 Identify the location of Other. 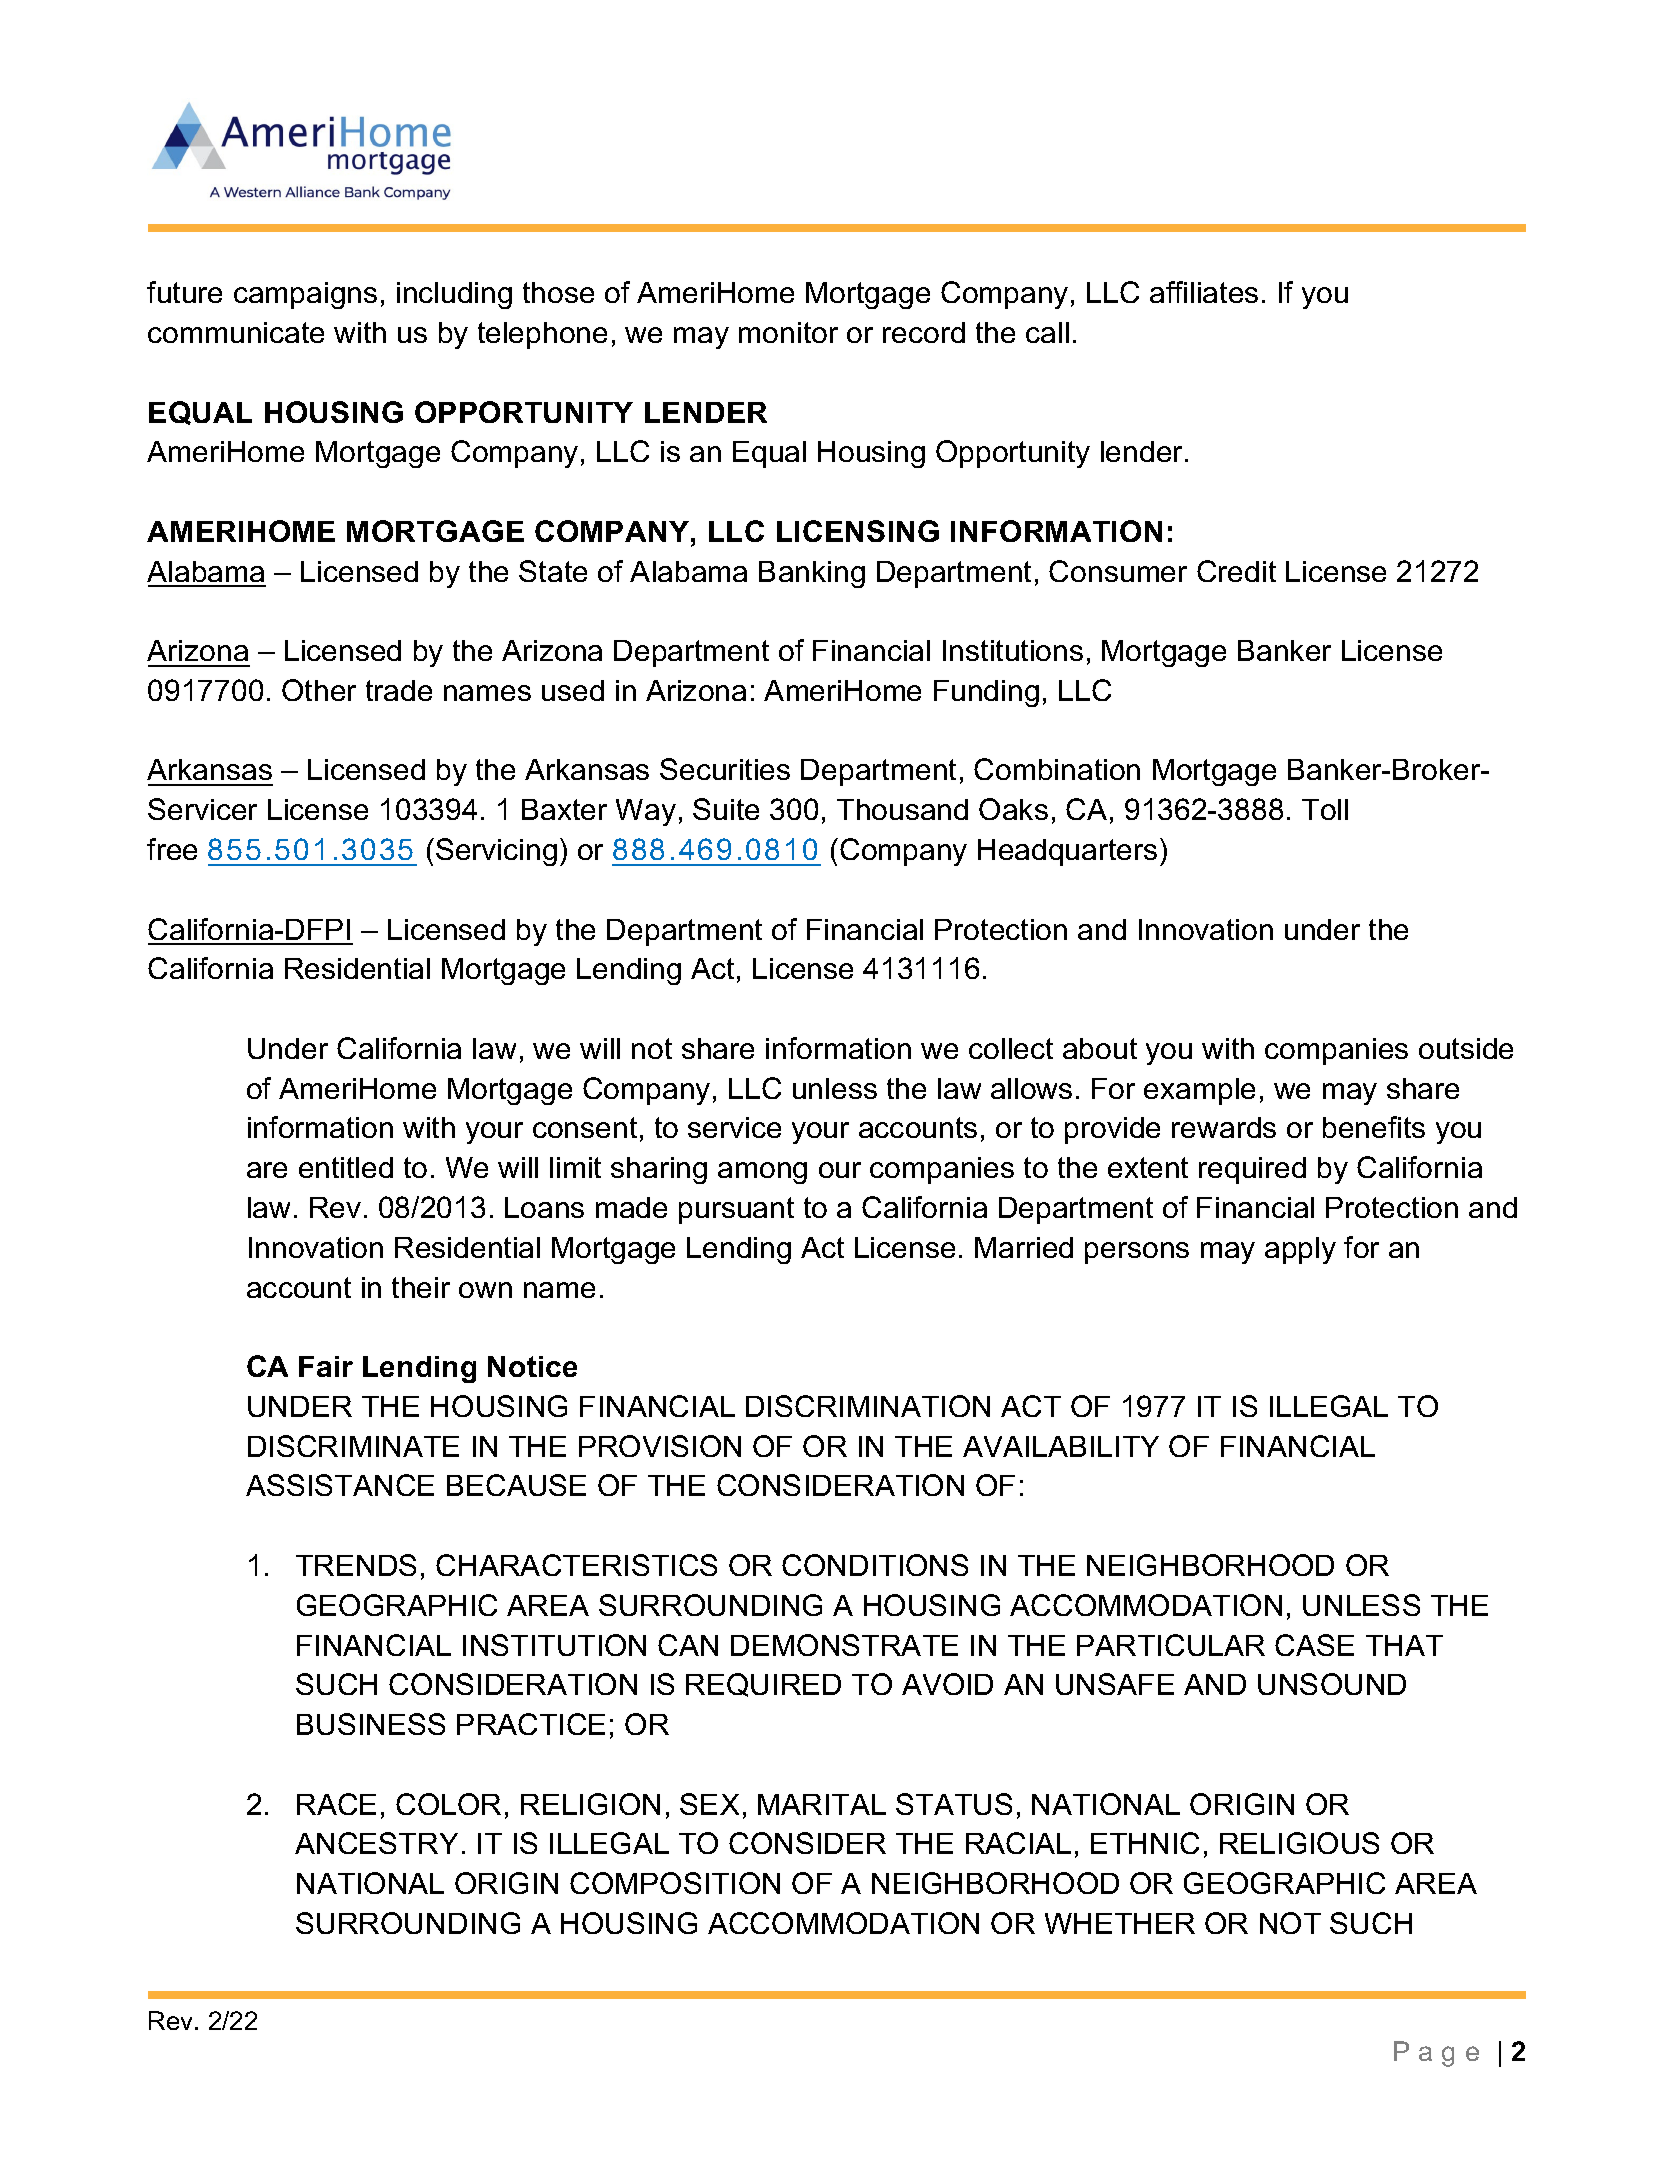
(319, 690).
